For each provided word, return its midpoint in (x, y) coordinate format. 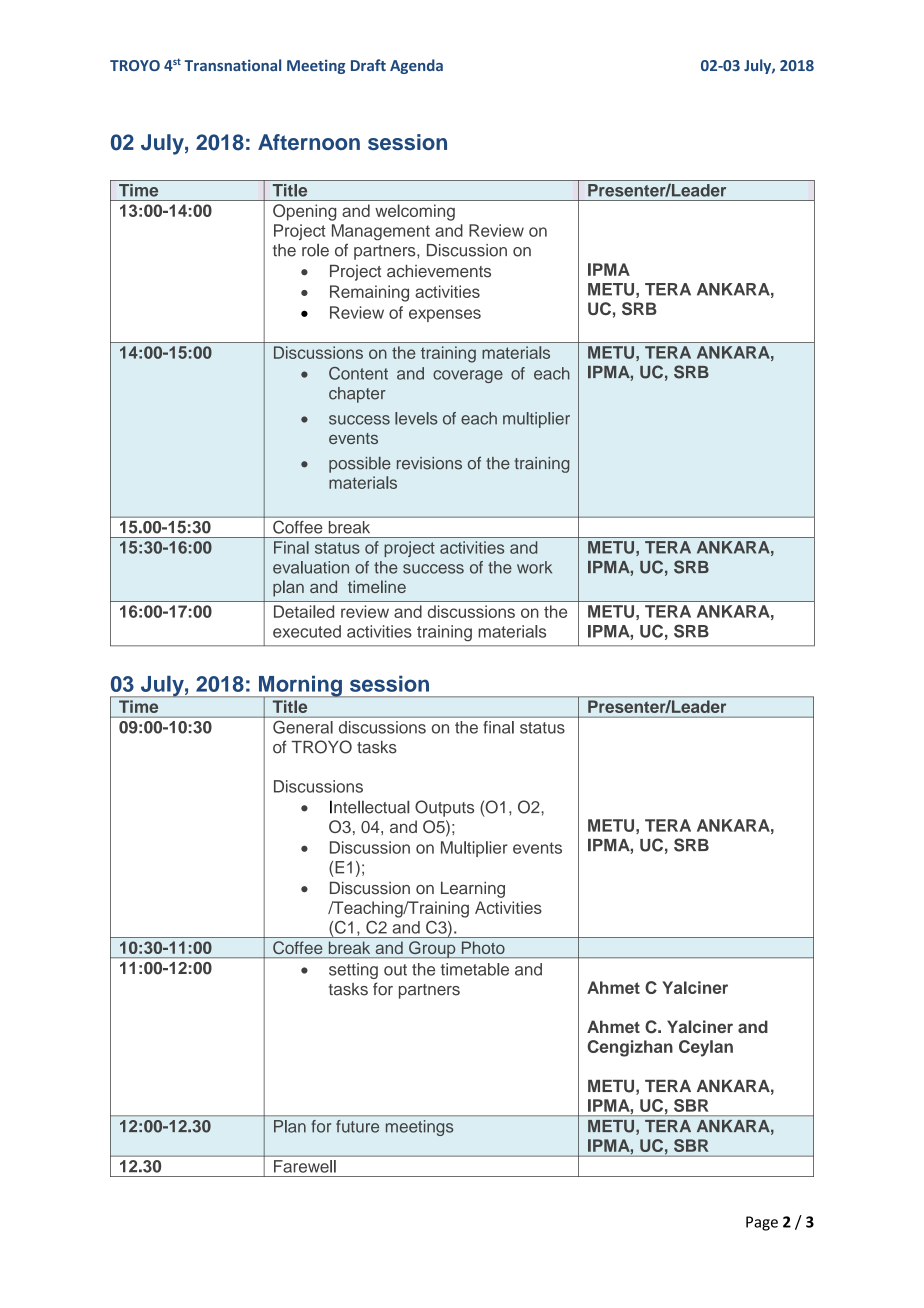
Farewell (305, 1166)
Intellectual (369, 807)
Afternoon (309, 142)
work (534, 567)
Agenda (416, 66)
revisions (429, 463)
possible (360, 465)
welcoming (415, 212)
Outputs (444, 808)
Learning (473, 889)
